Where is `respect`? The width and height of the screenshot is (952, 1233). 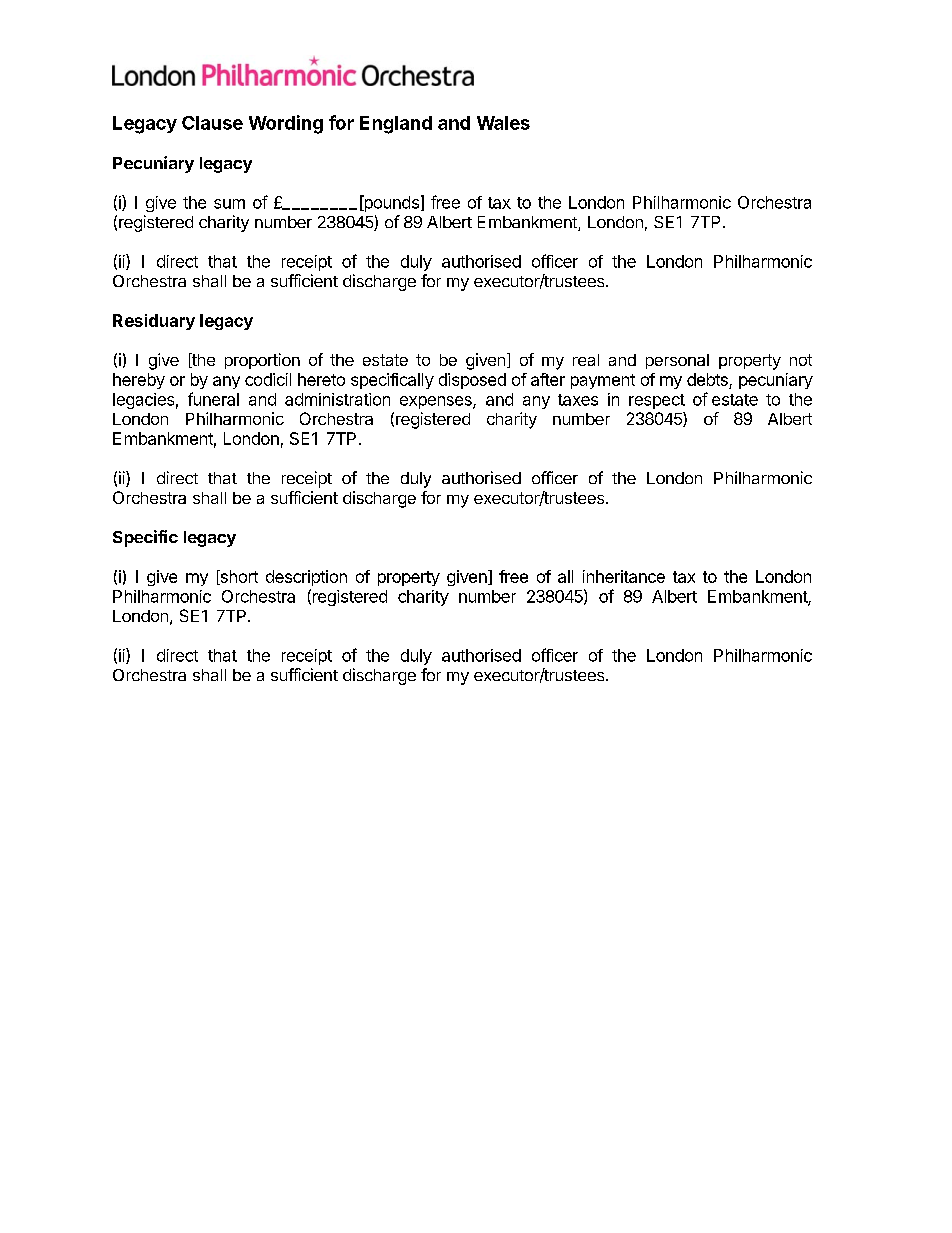 respect is located at coordinates (657, 401).
